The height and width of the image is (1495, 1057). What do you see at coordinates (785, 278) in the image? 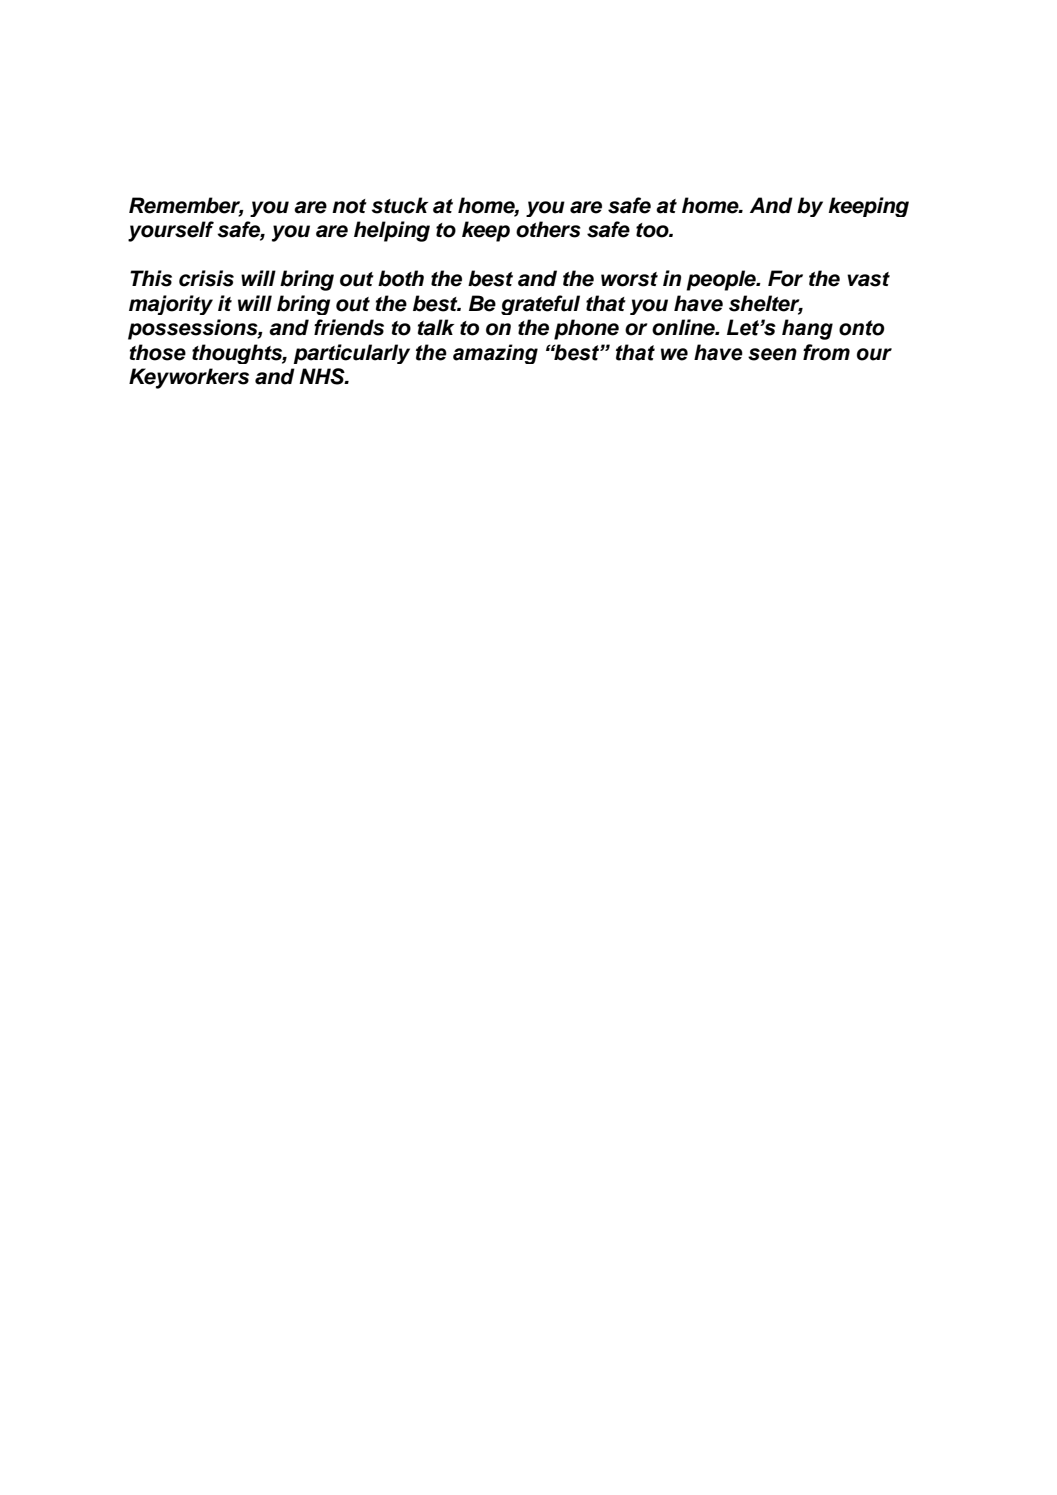
I see `For` at bounding box center [785, 278].
